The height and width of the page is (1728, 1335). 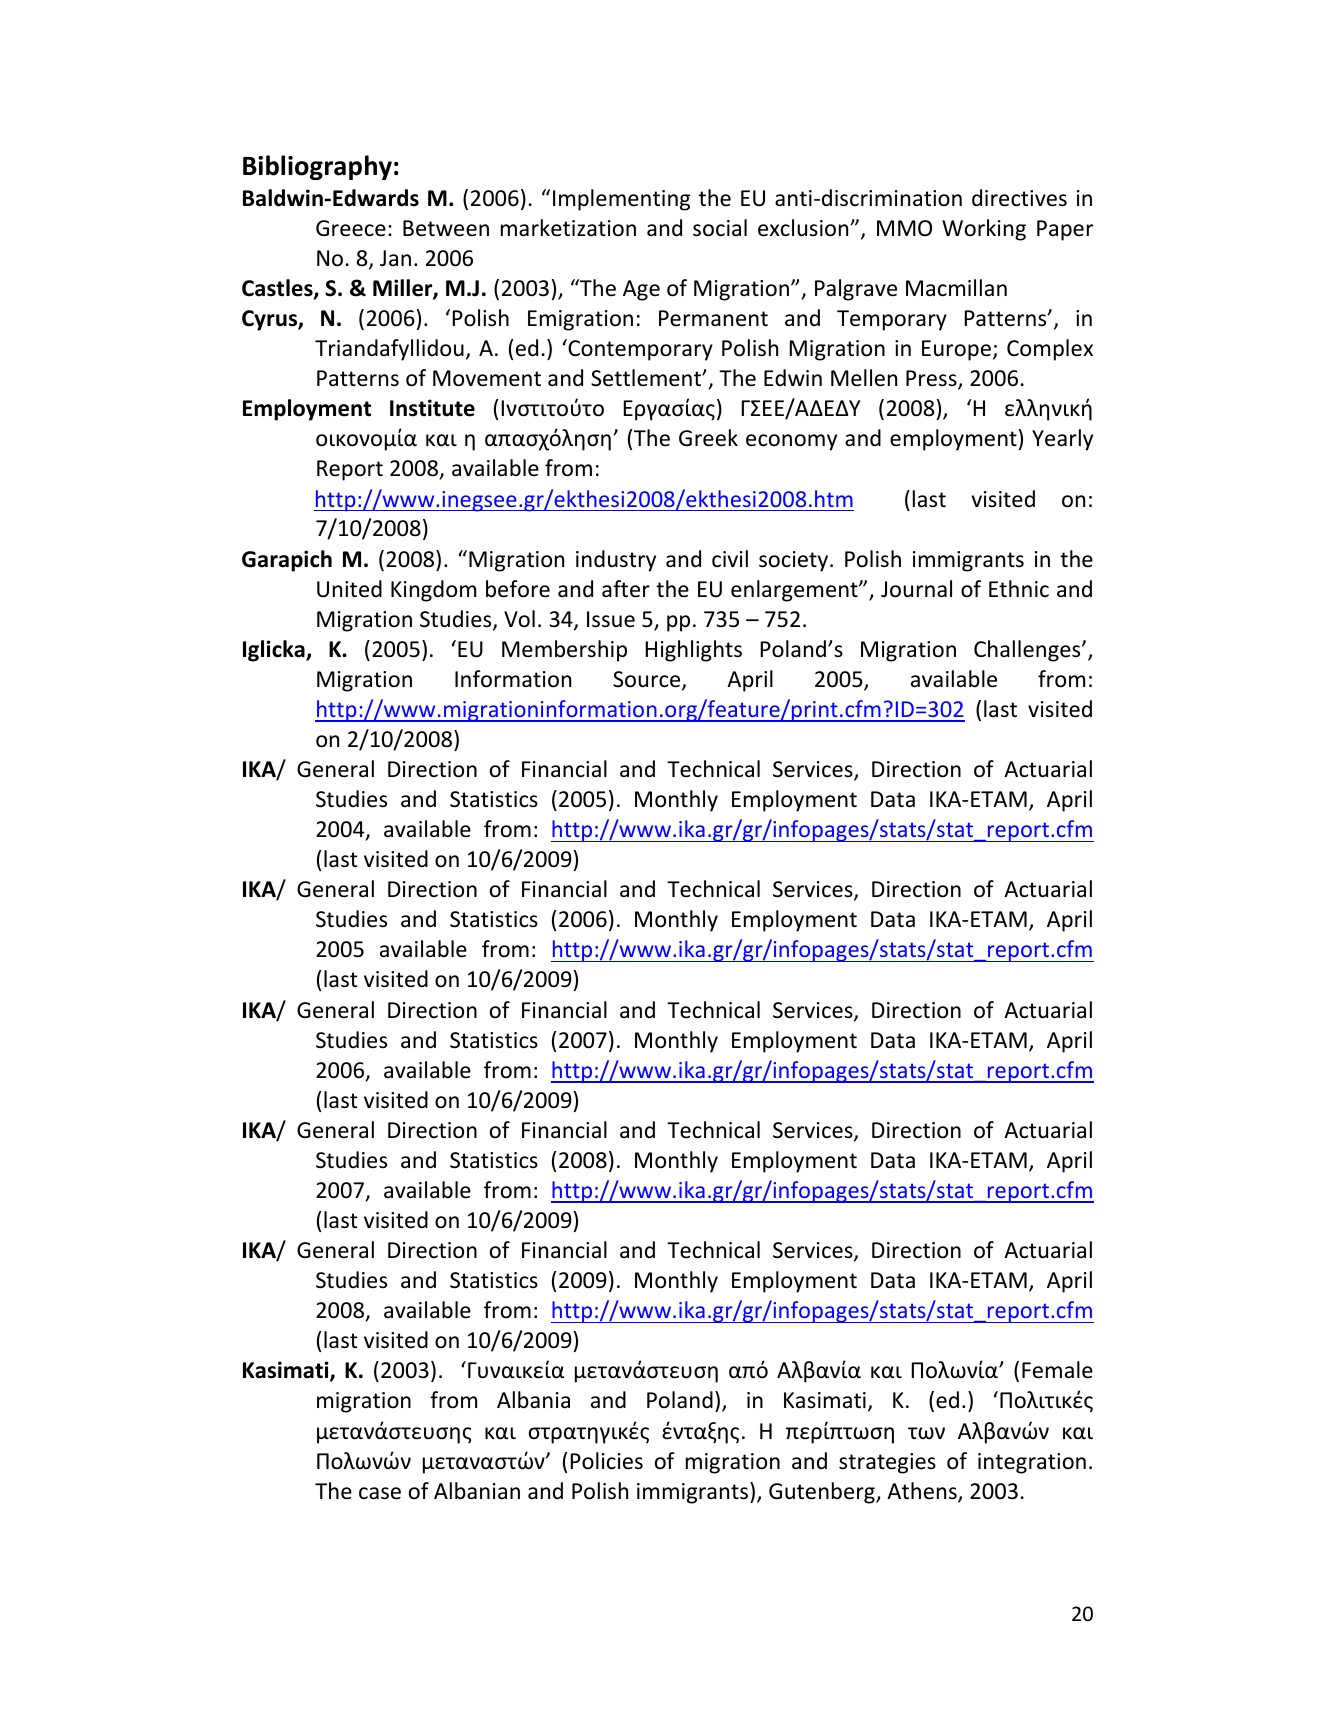 I want to click on United, so click(x=349, y=589).
